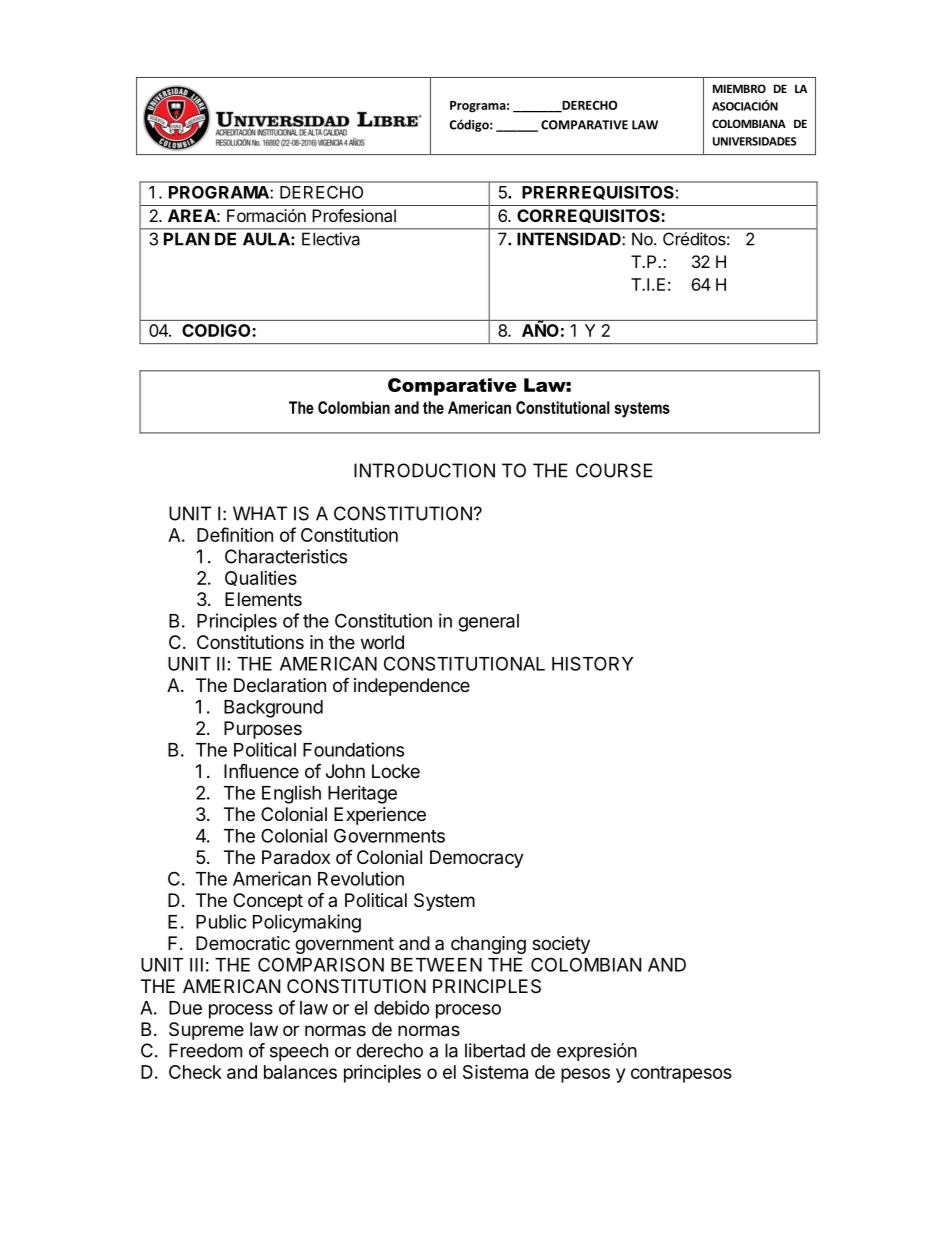 Image resolution: width=952 pixels, height=1233 pixels. What do you see at coordinates (187, 239) in the screenshot?
I see `PLAN` at bounding box center [187, 239].
